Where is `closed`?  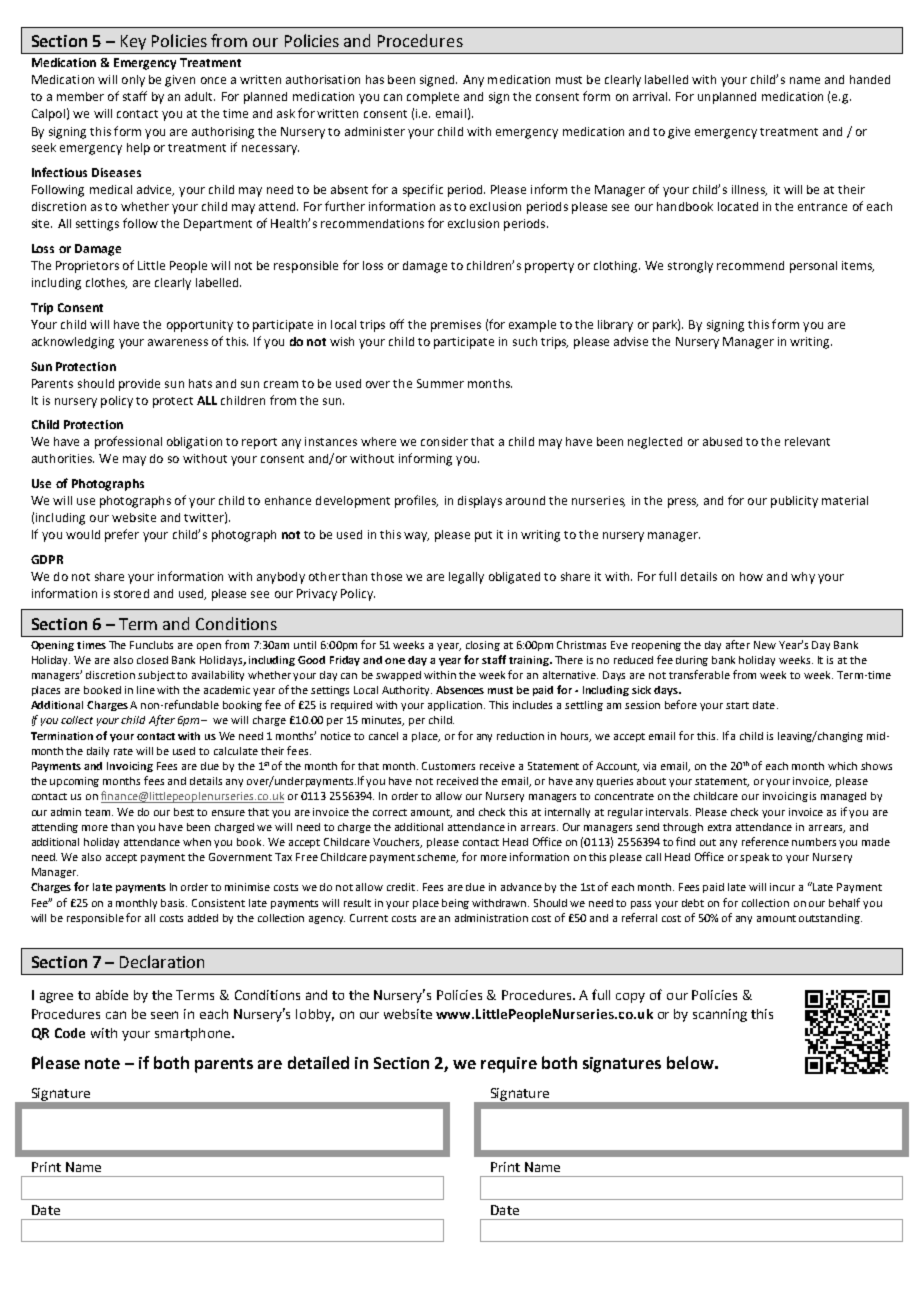
closed is located at coordinates (152, 660).
